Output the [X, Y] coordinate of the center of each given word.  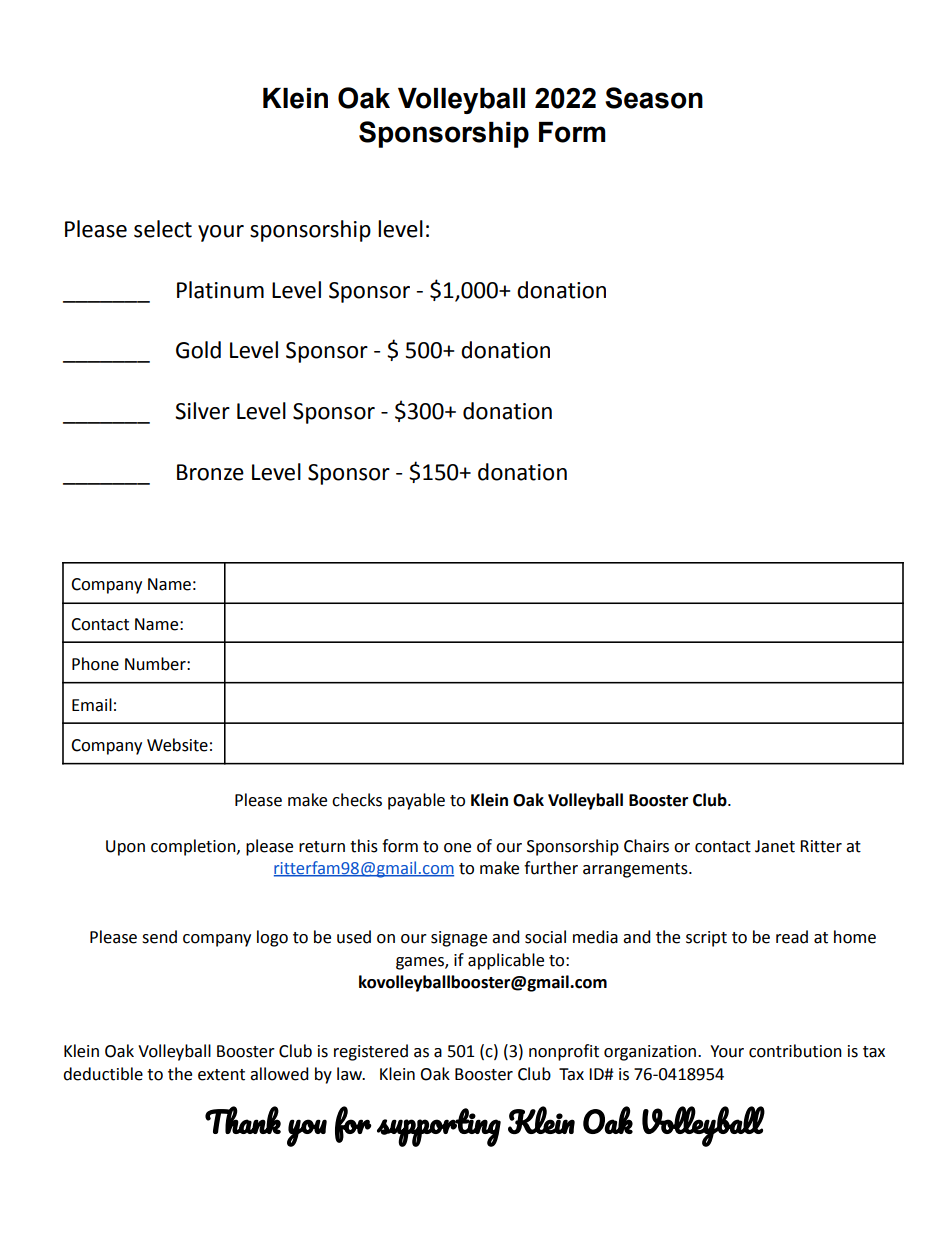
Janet [775, 846]
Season [654, 98]
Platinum [220, 290]
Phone [95, 664]
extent [221, 1075]
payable [416, 801]
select [163, 229]
